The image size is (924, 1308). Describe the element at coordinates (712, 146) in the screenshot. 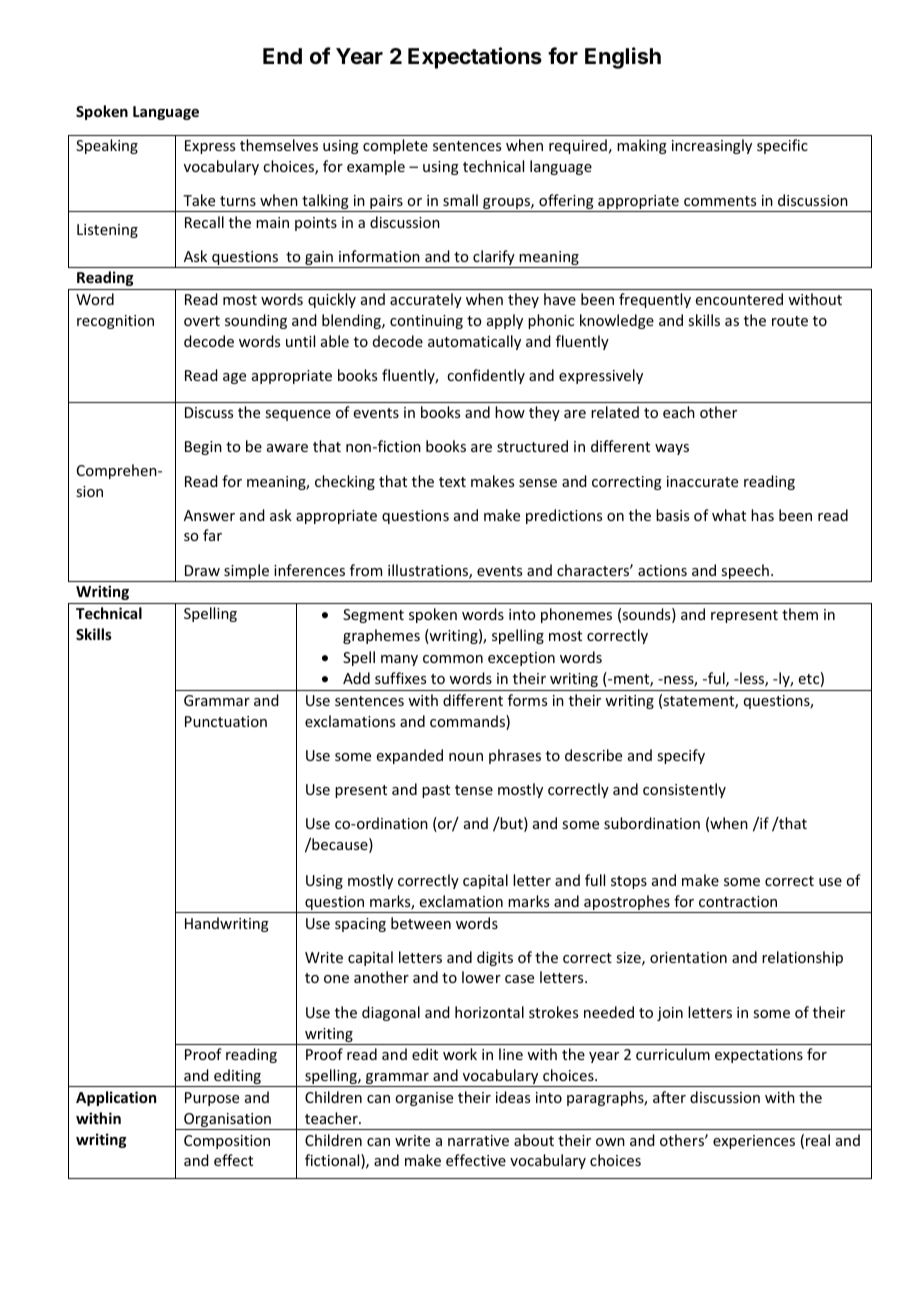

I see `increasingly` at that location.
